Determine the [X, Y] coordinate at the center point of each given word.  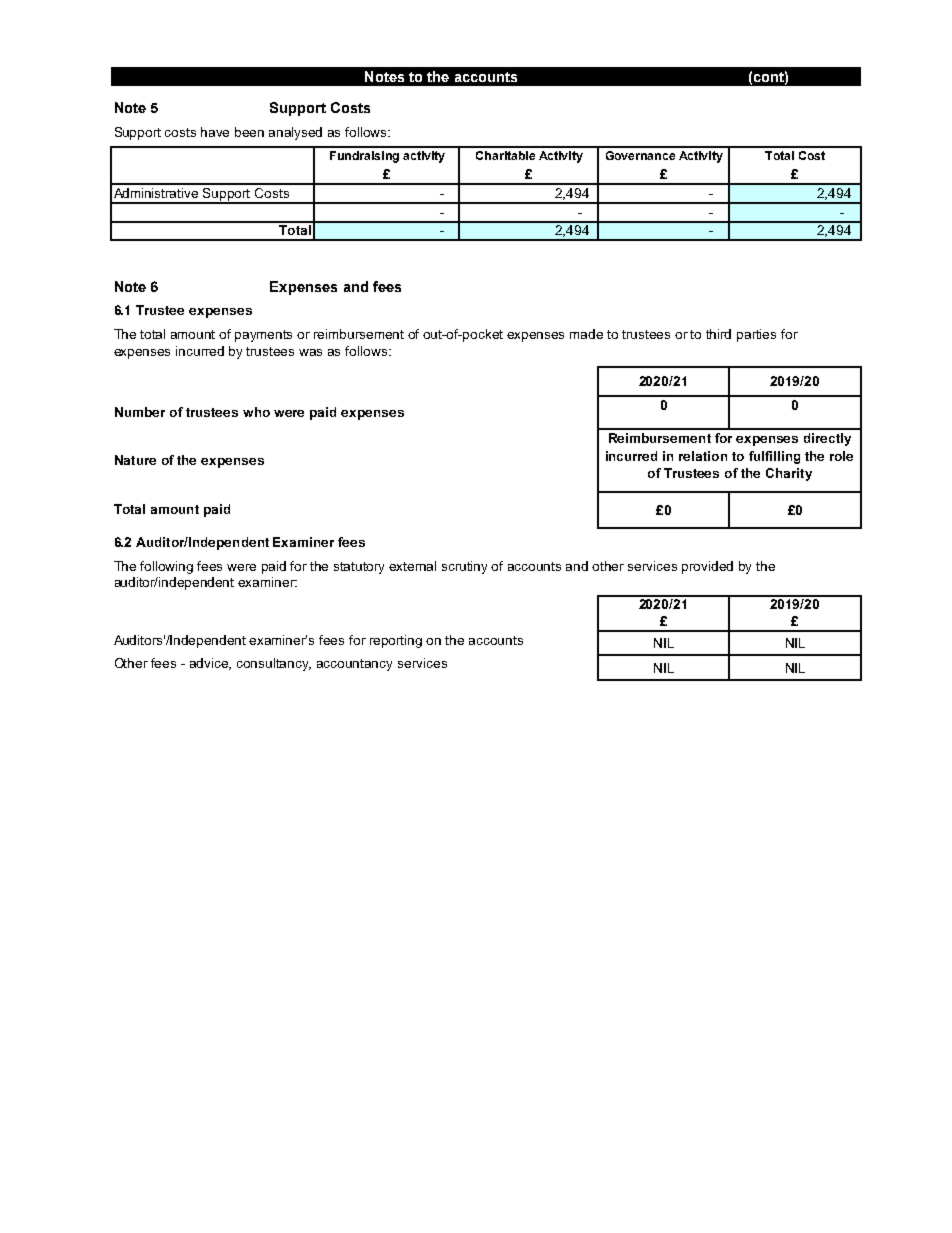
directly [827, 439]
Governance [640, 155]
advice [210, 664]
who [256, 412]
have [215, 132]
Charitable [505, 155]
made [586, 334]
